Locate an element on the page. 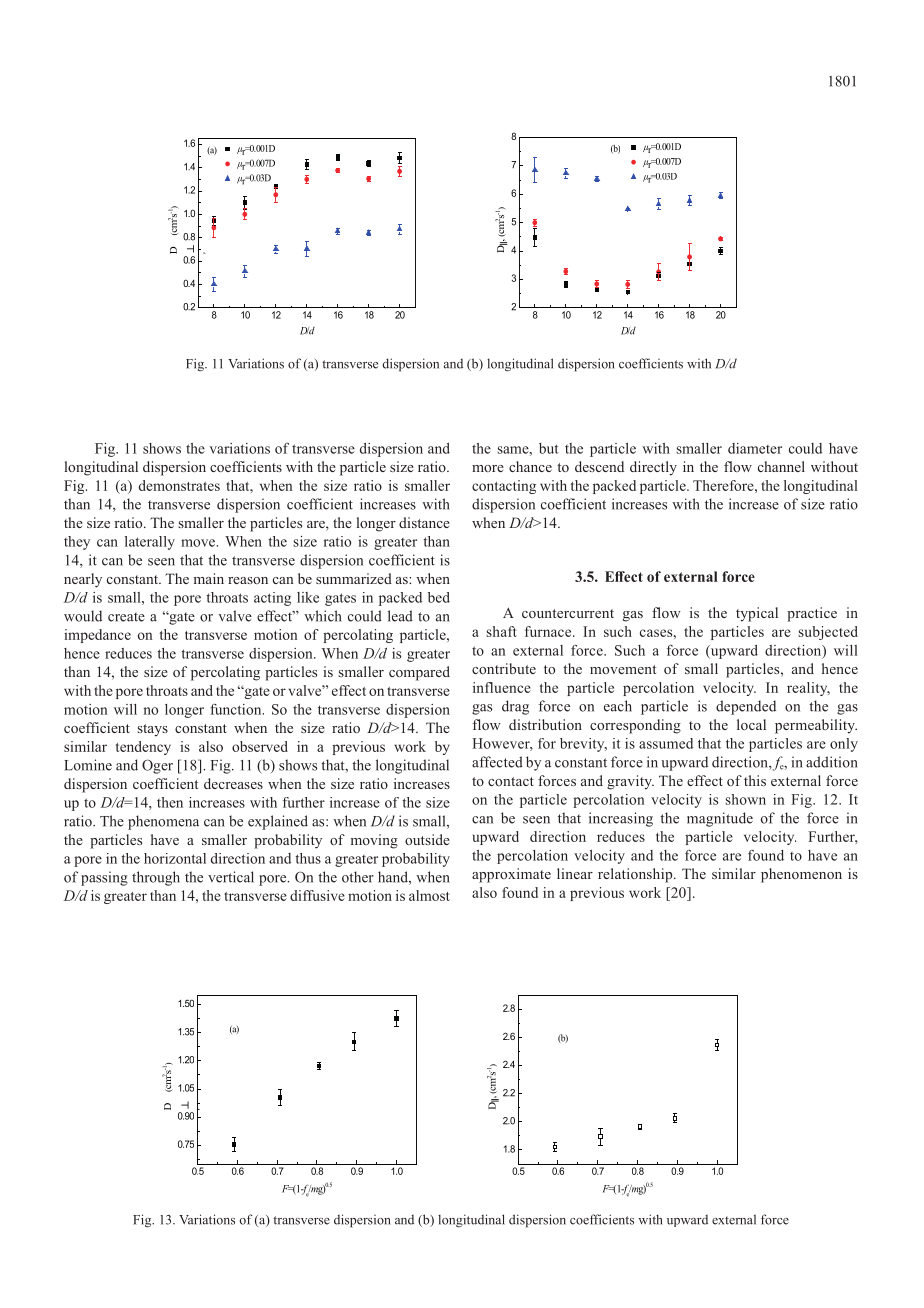 Image resolution: width=924 pixels, height=1308 pixels. channel is located at coordinates (781, 466).
